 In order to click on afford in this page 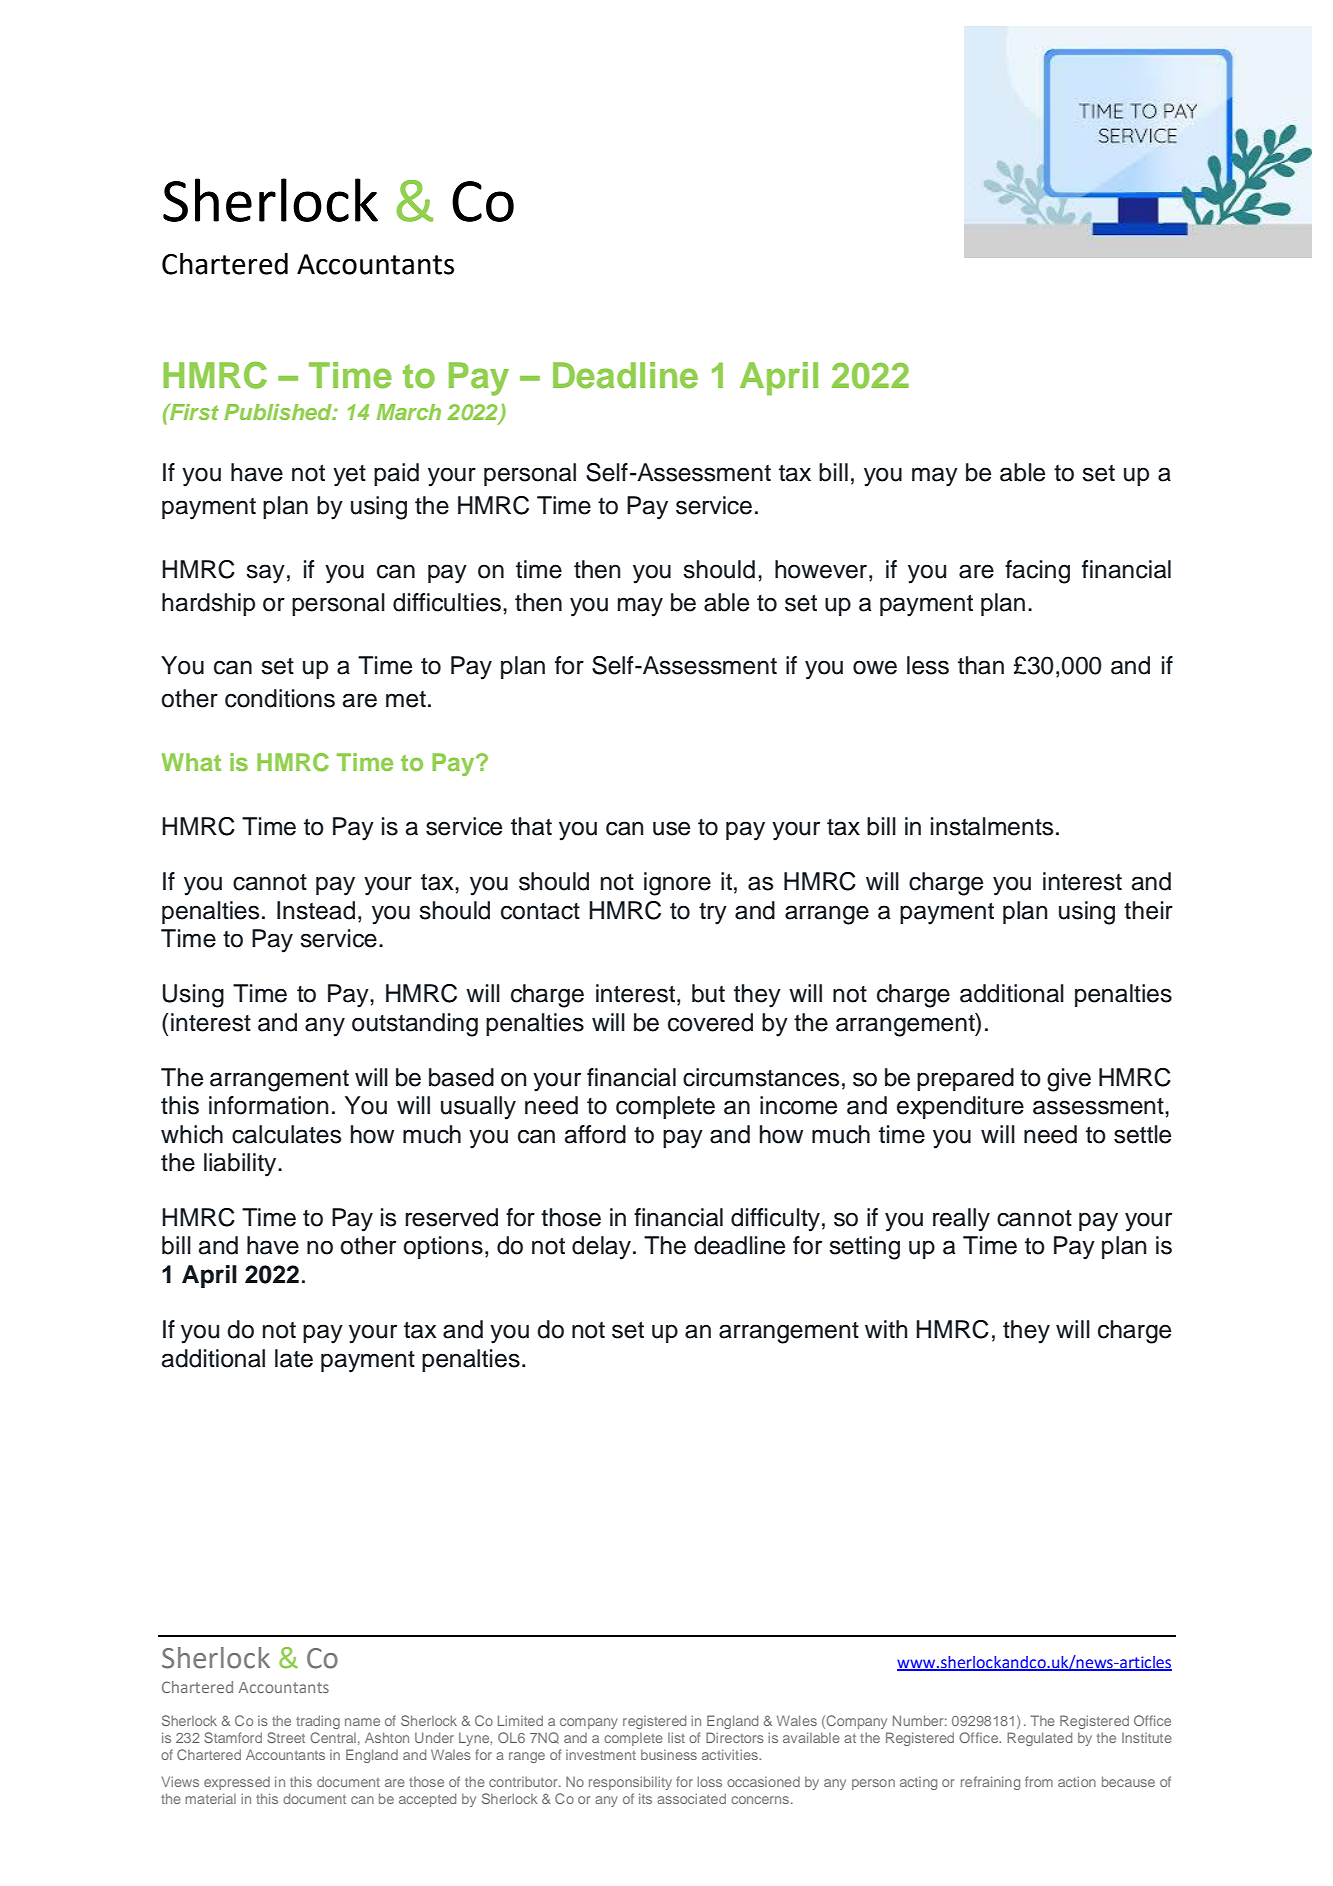, I will do `click(595, 1134)`.
